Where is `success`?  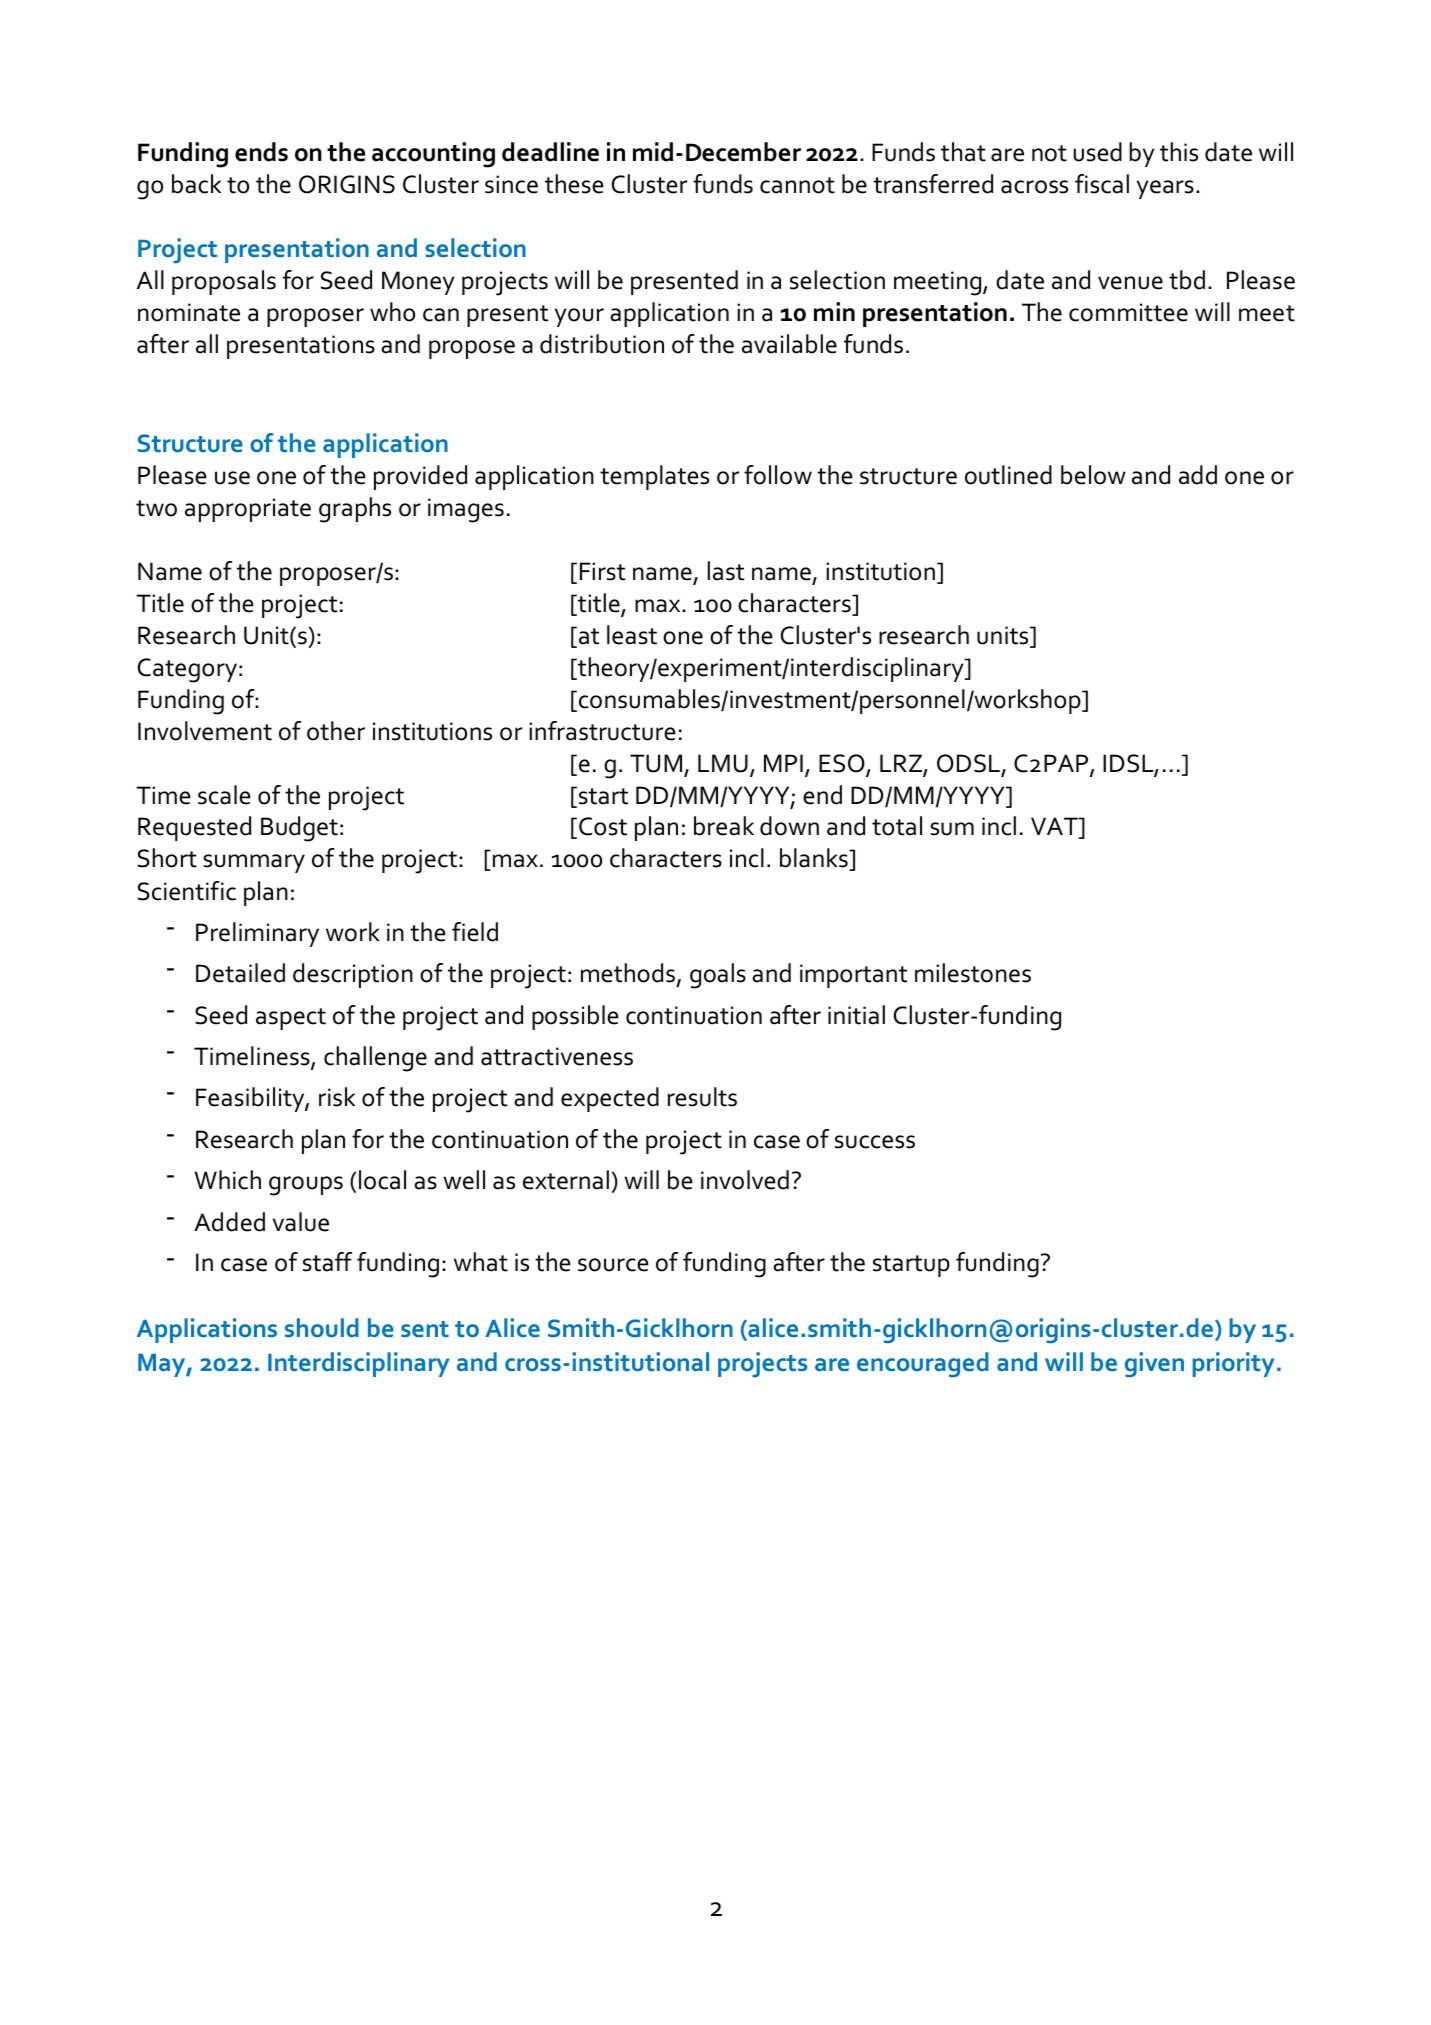 success is located at coordinates (875, 1142).
